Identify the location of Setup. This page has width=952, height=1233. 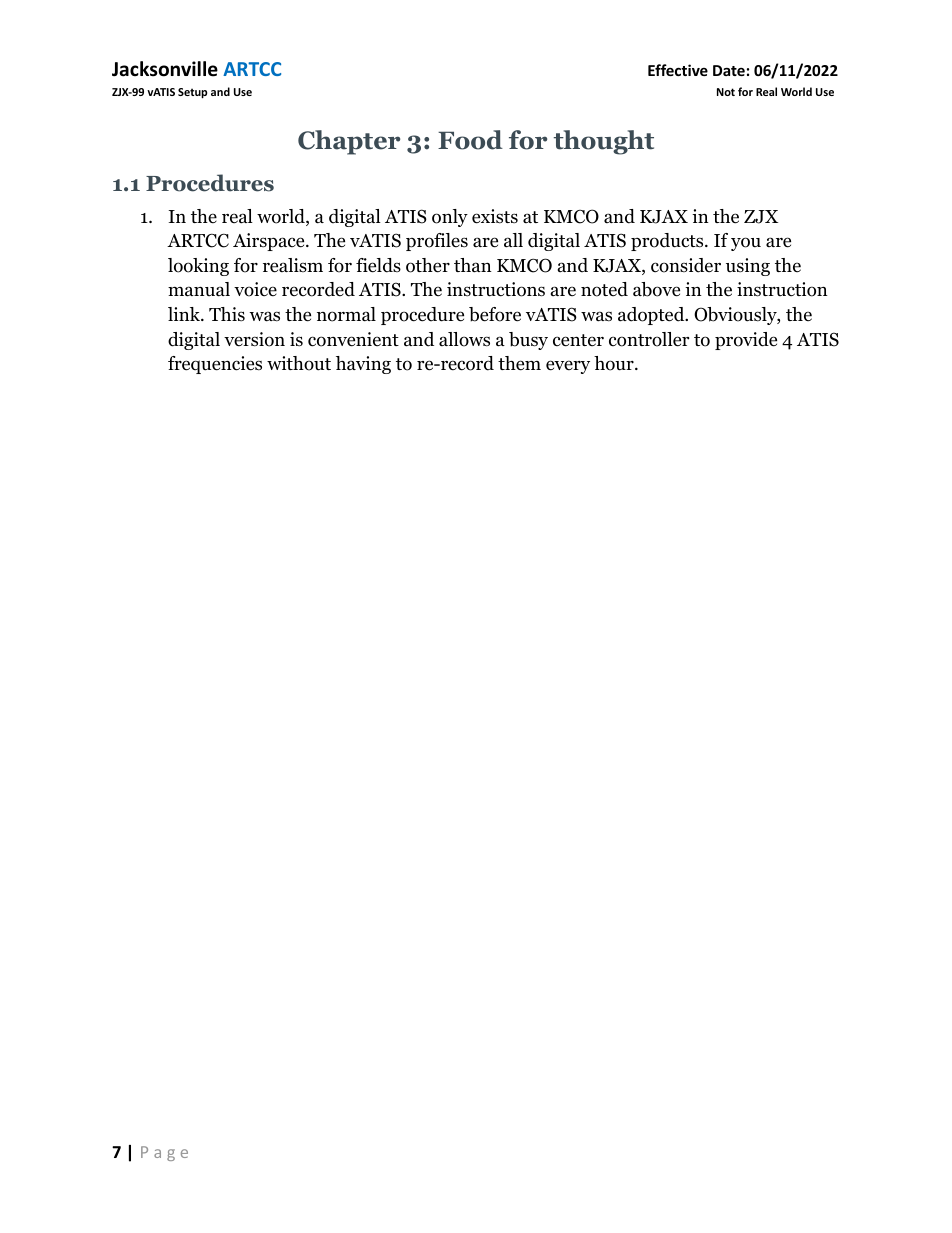
(192, 93).
